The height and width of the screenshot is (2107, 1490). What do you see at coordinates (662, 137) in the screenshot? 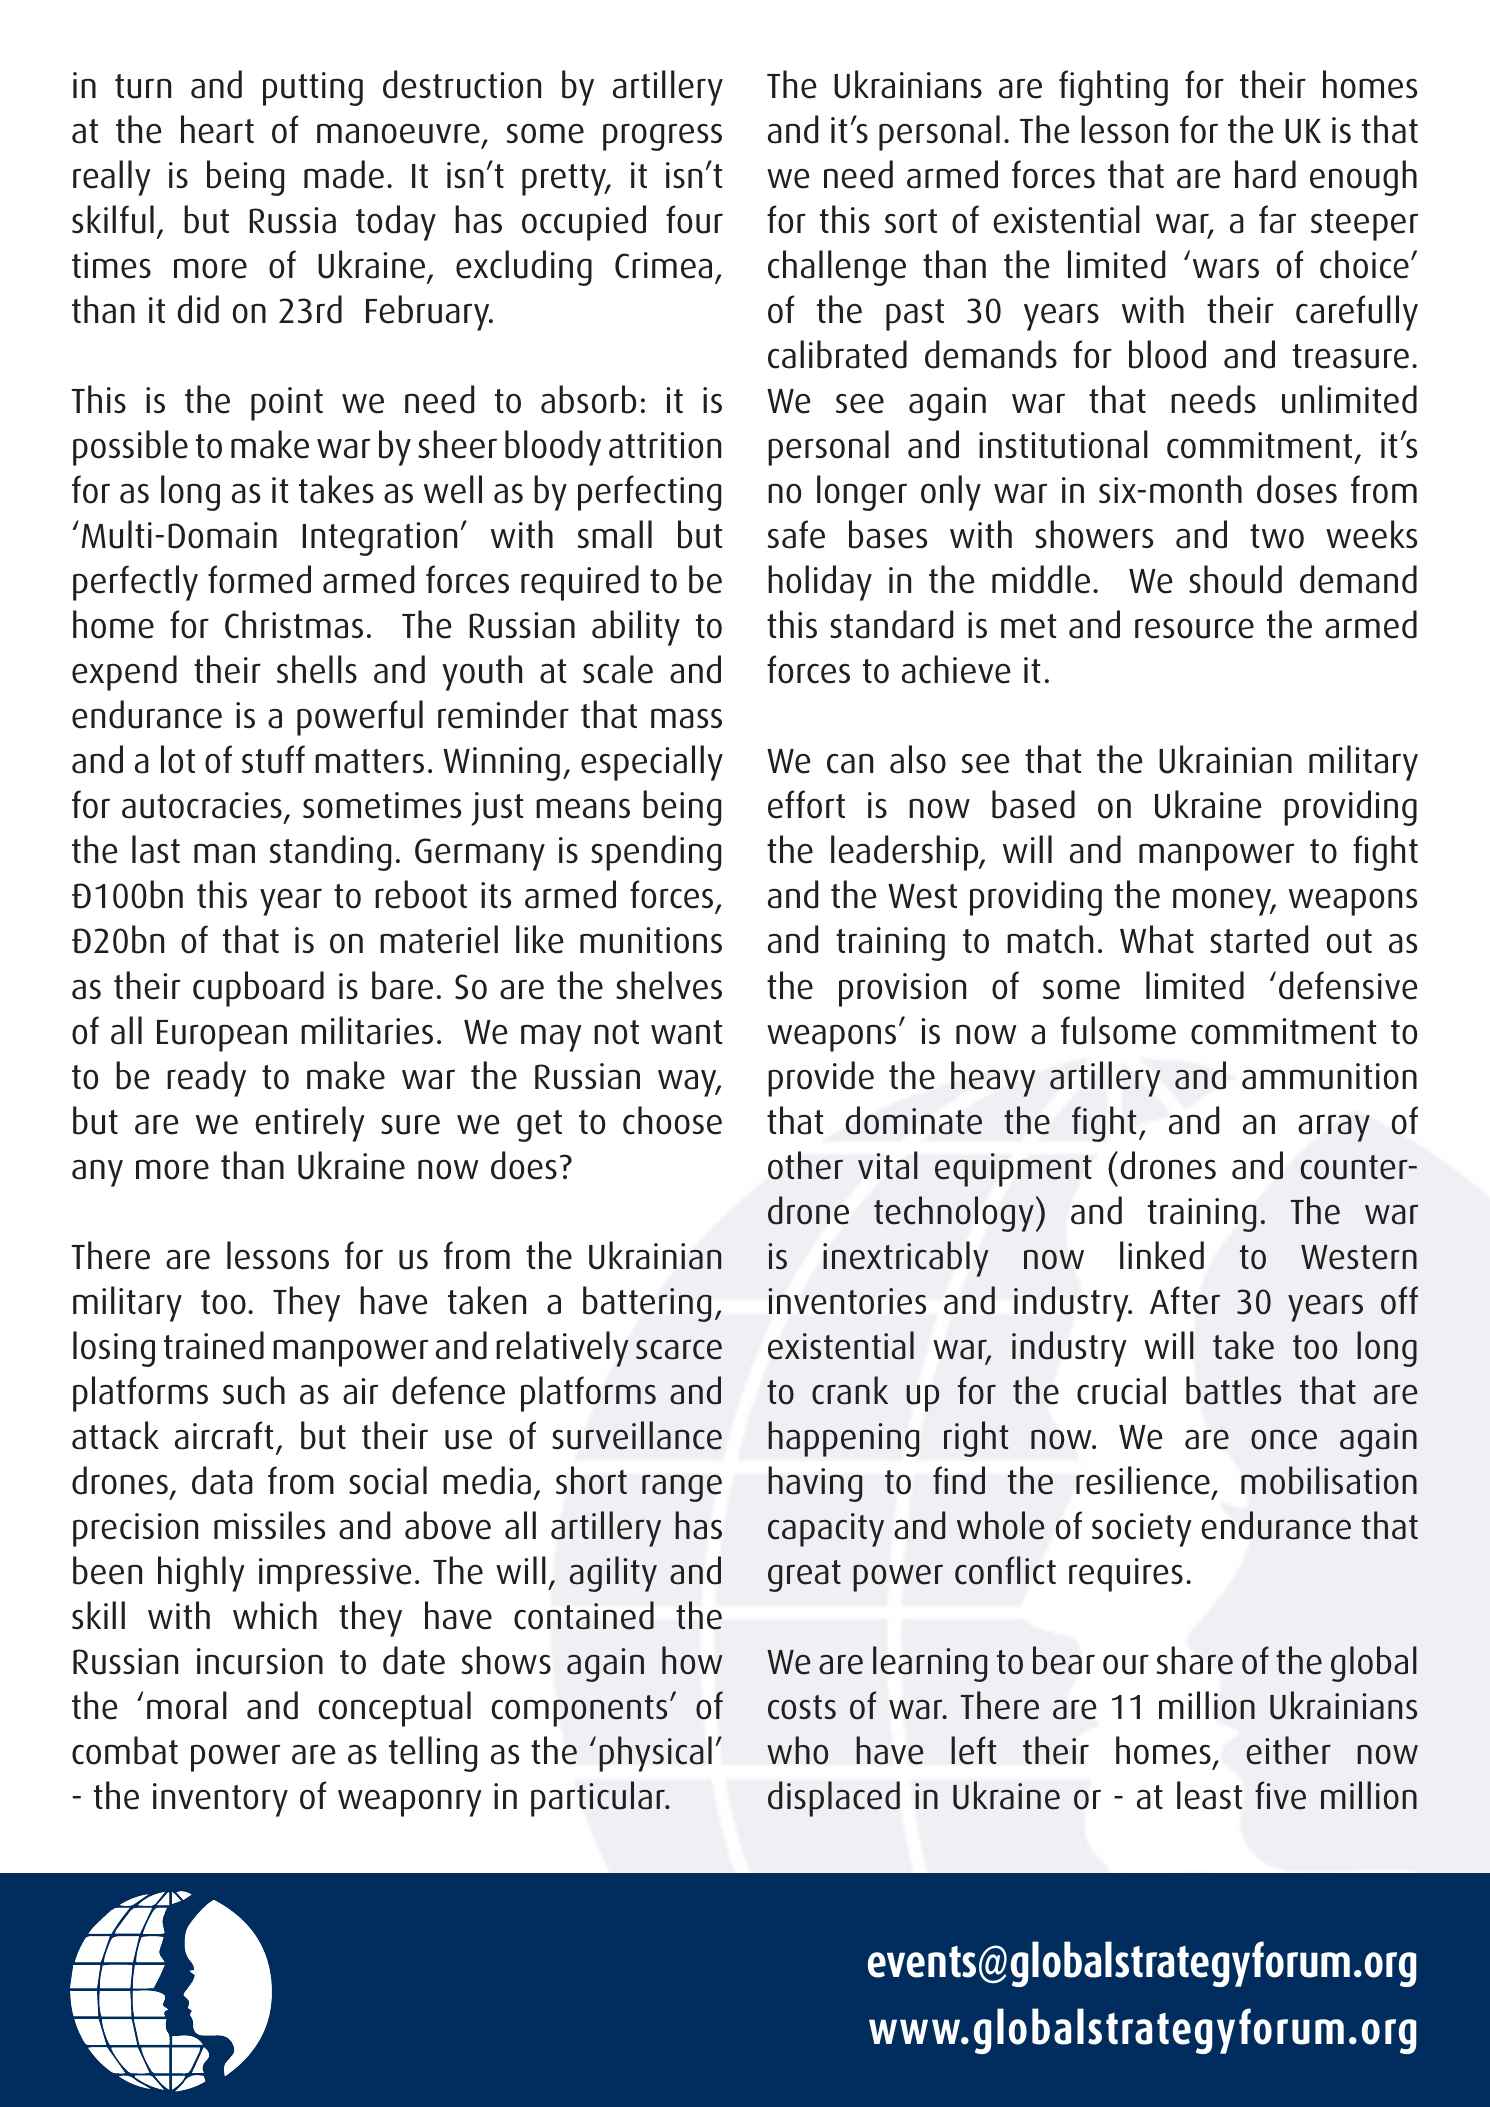
I see `progress` at bounding box center [662, 137].
